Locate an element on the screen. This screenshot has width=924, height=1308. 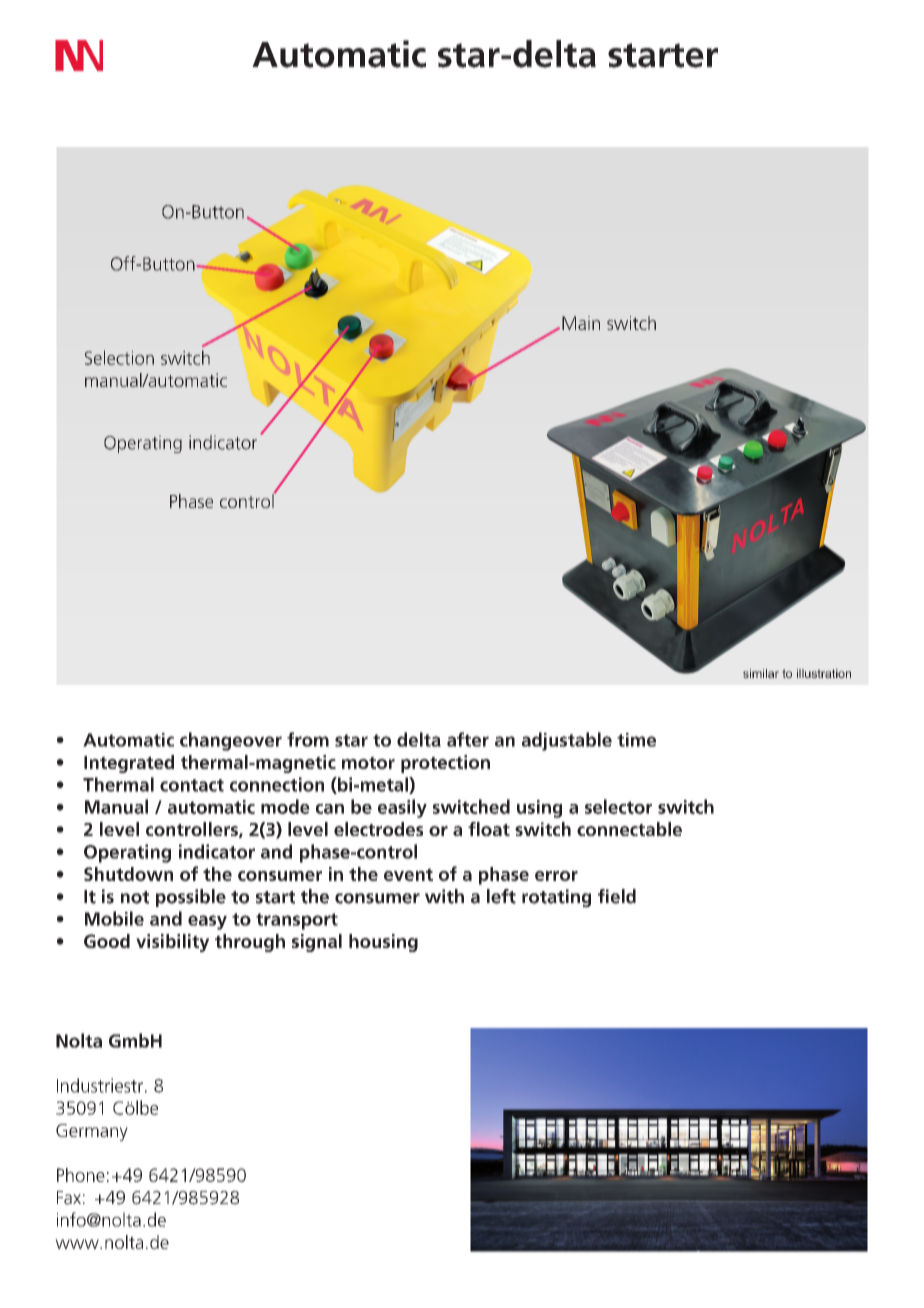
illustration is located at coordinates (824, 673).
